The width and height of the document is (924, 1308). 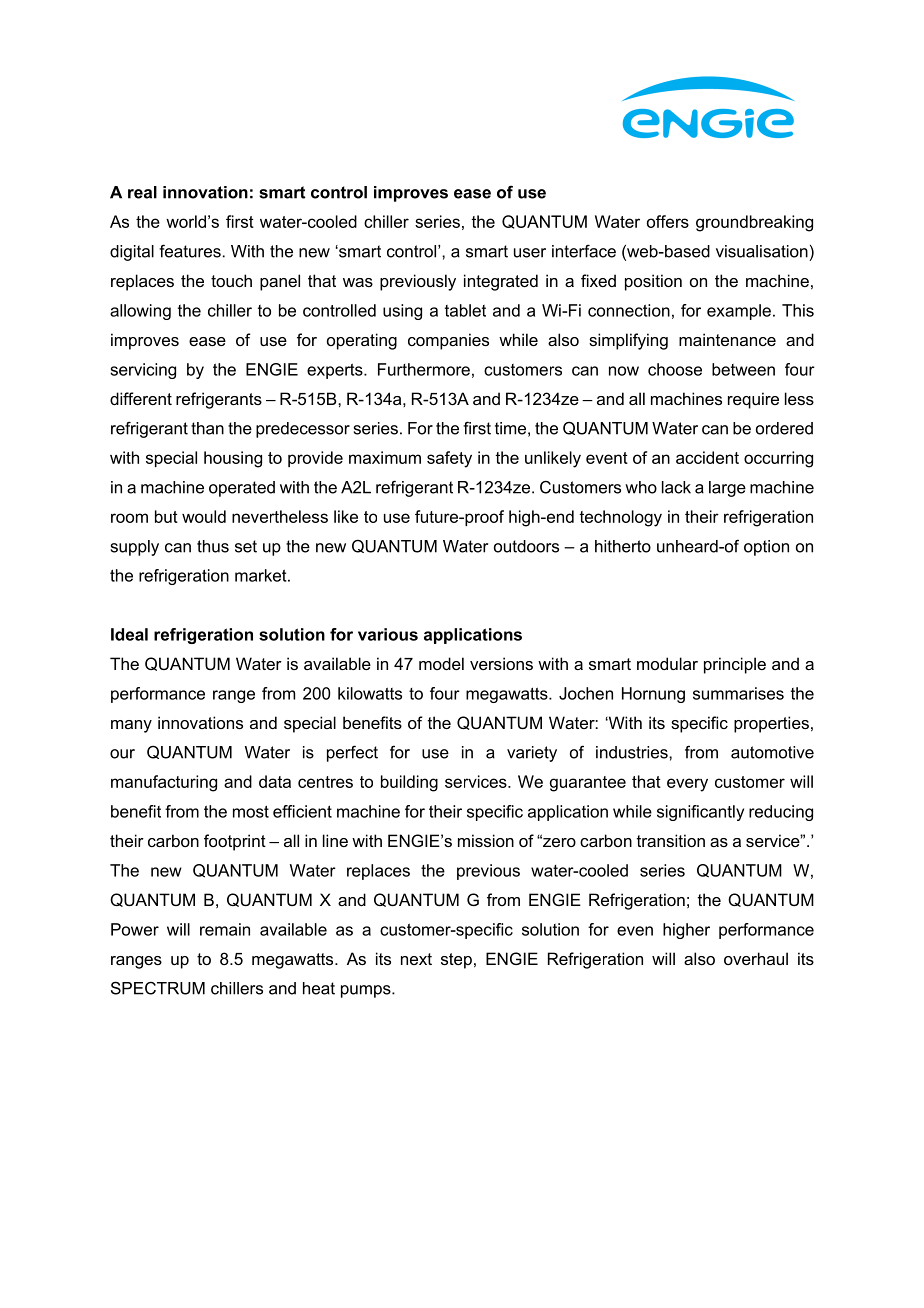 I want to click on groundbreaking, so click(x=754, y=223).
